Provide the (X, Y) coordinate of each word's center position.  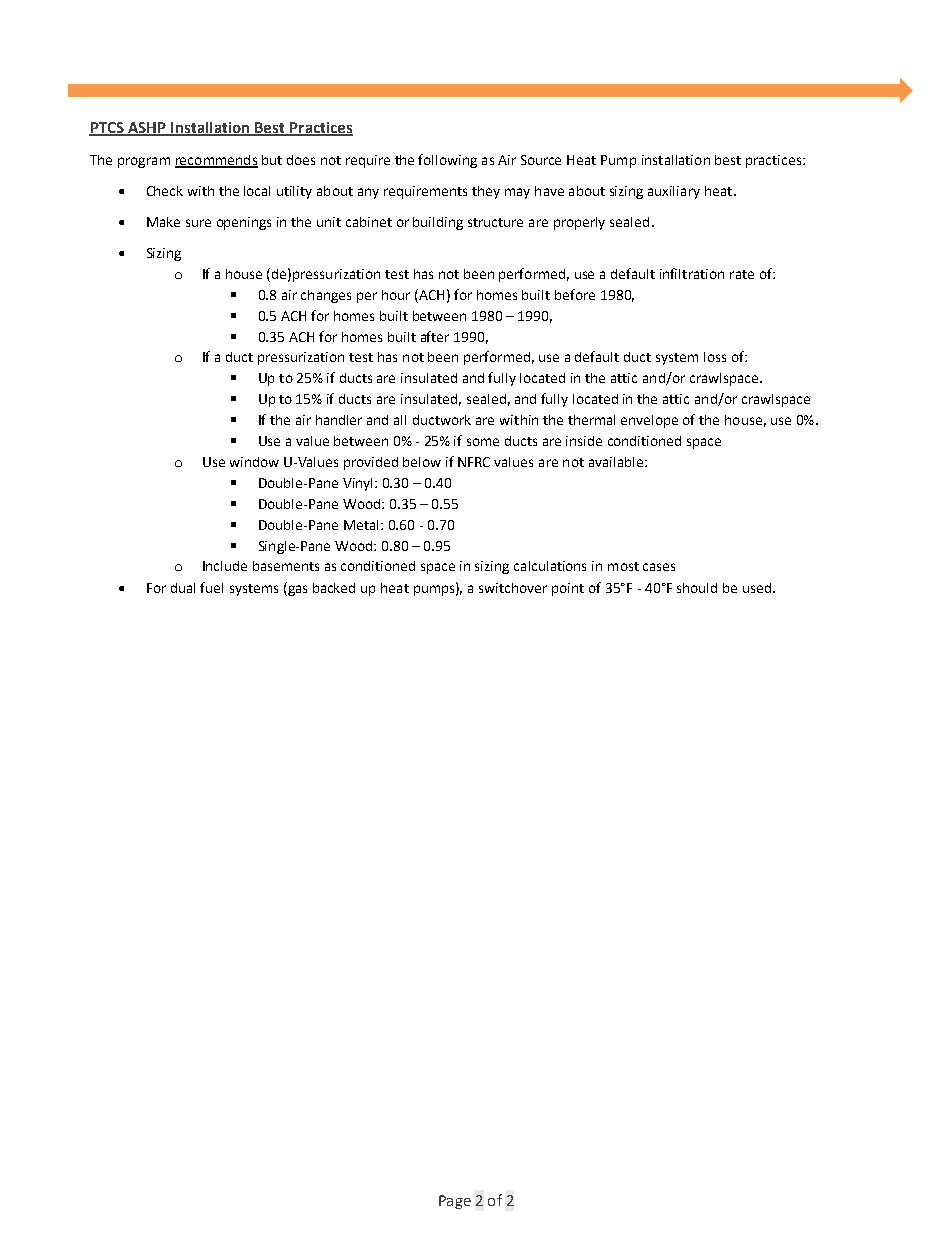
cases (659, 567)
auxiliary (674, 192)
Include (225, 566)
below (422, 462)
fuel (211, 587)
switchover (513, 588)
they (486, 192)
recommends (216, 161)
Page (455, 1202)
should (697, 588)
